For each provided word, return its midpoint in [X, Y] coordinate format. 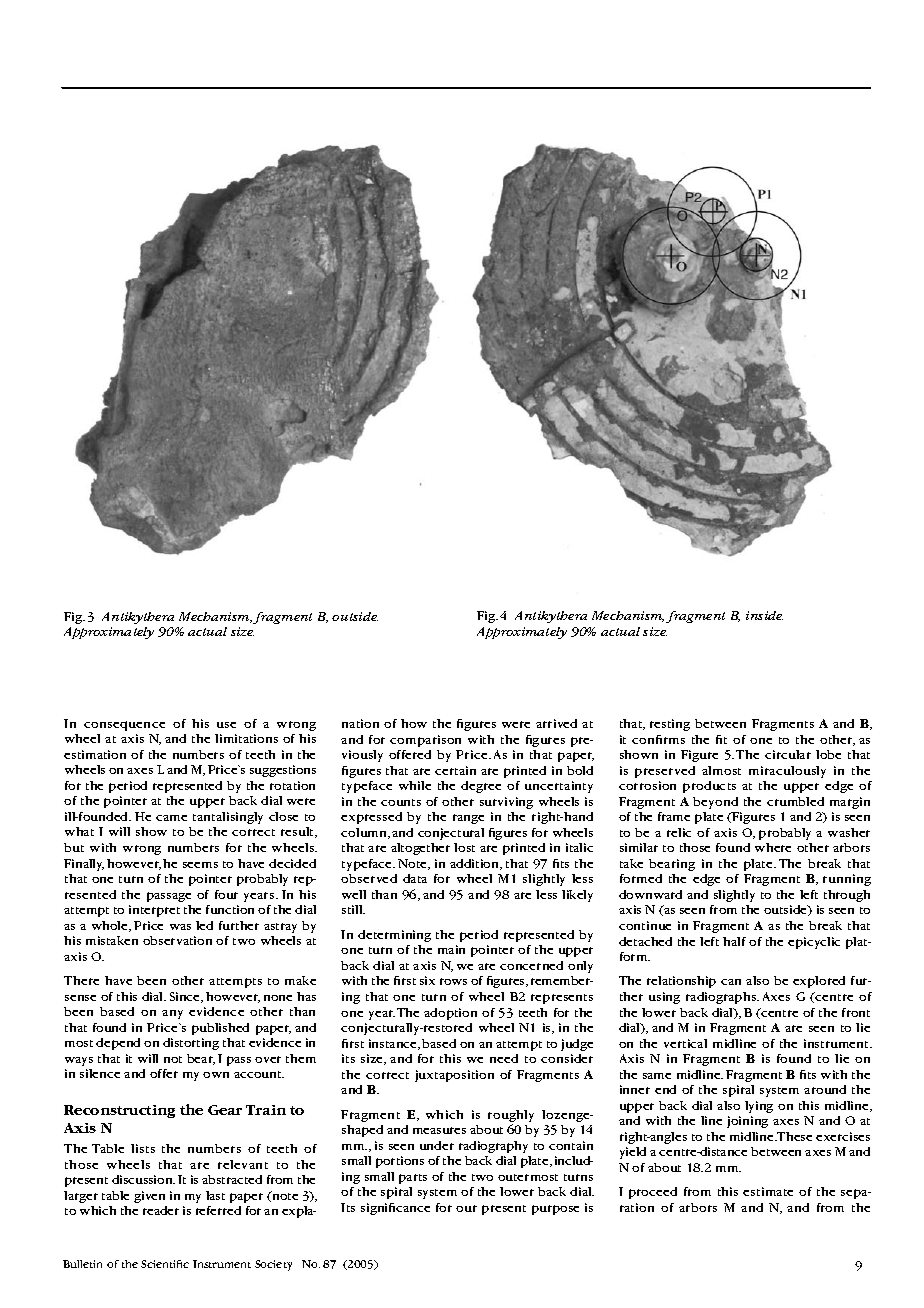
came [171, 818]
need [504, 1058]
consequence [124, 726]
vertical [685, 1043]
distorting [191, 1044]
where [773, 847]
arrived [556, 723]
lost [464, 847]
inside [764, 615]
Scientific [165, 1264]
